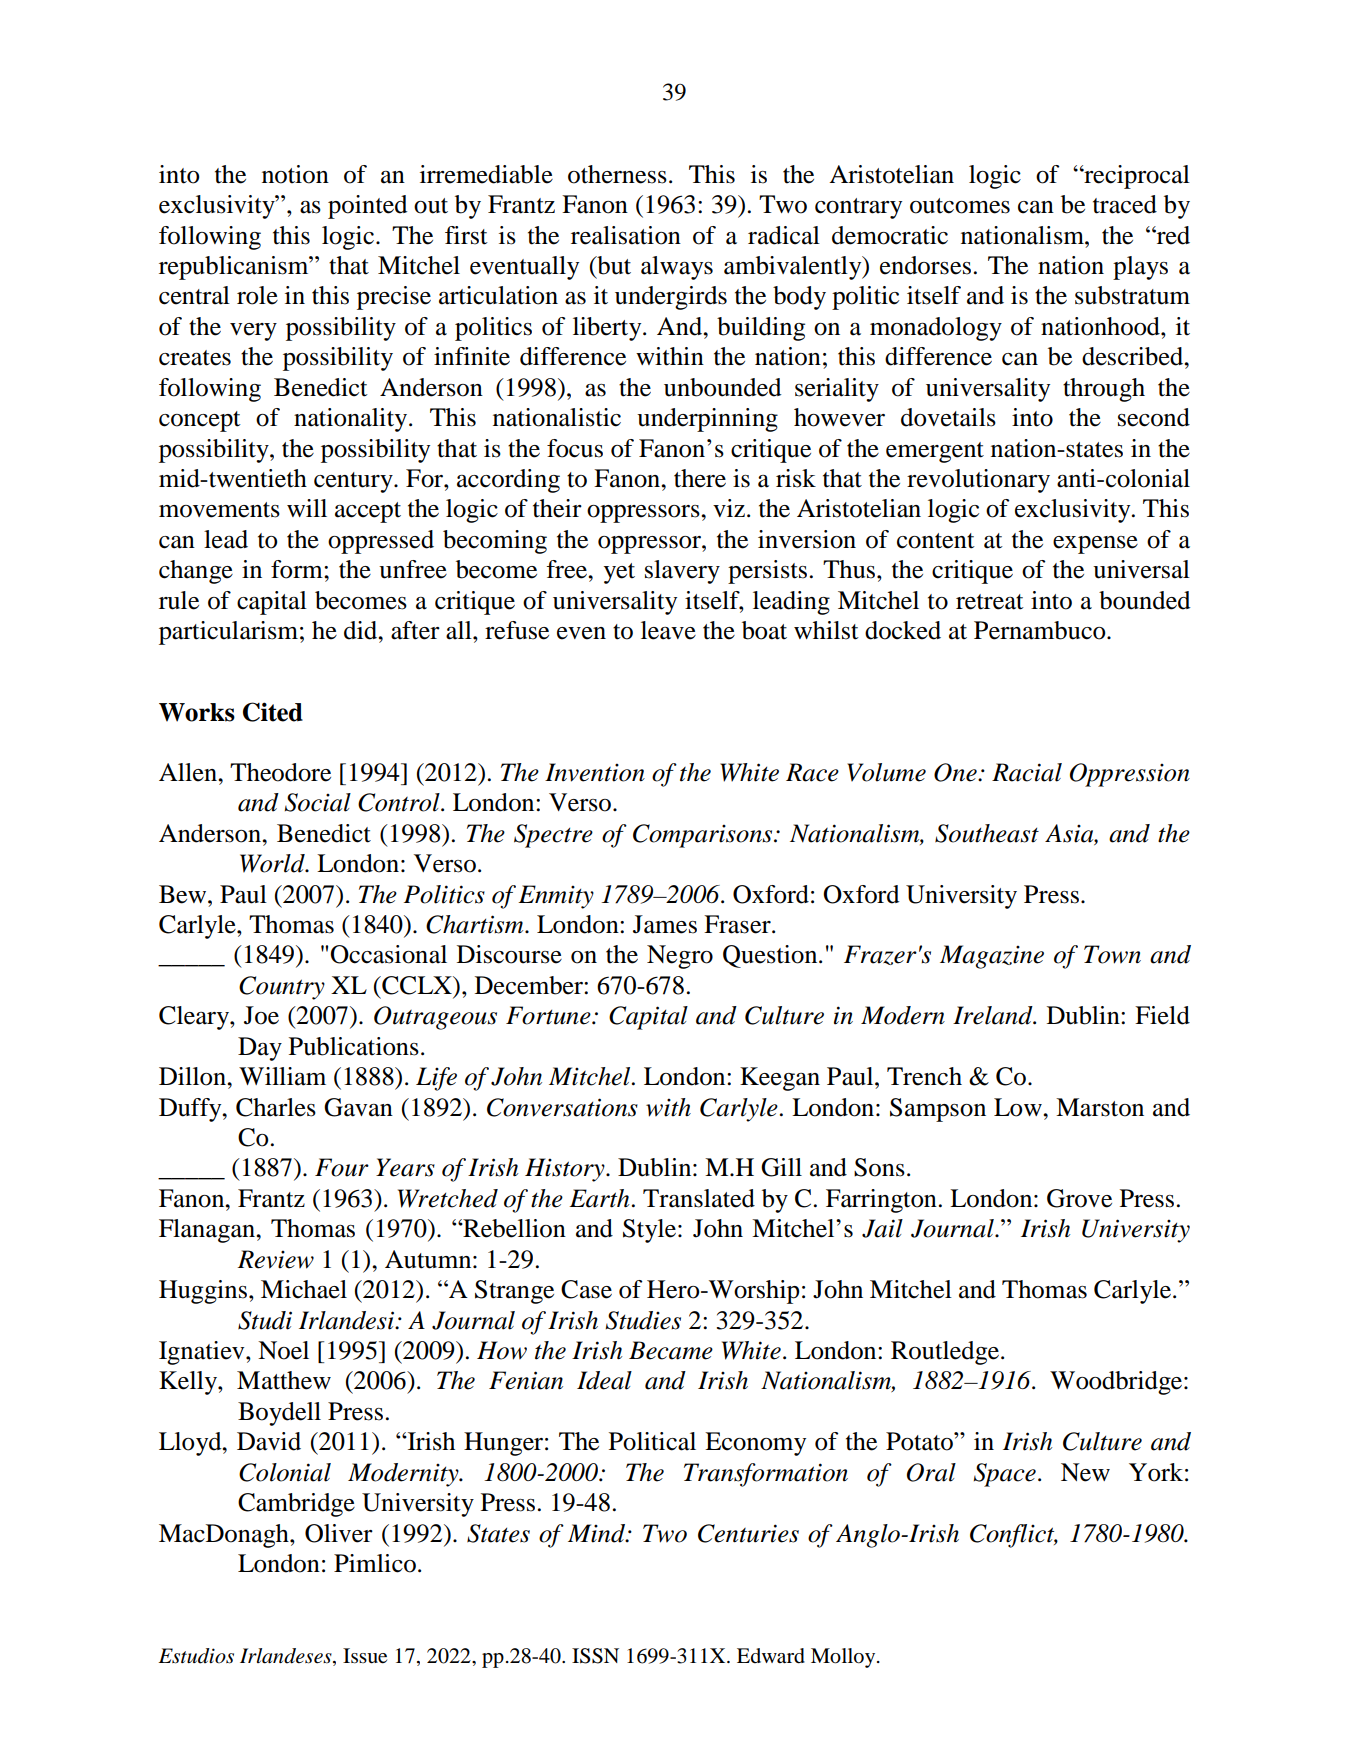 The height and width of the image is (1746, 1349). I want to click on realisation, so click(626, 235).
